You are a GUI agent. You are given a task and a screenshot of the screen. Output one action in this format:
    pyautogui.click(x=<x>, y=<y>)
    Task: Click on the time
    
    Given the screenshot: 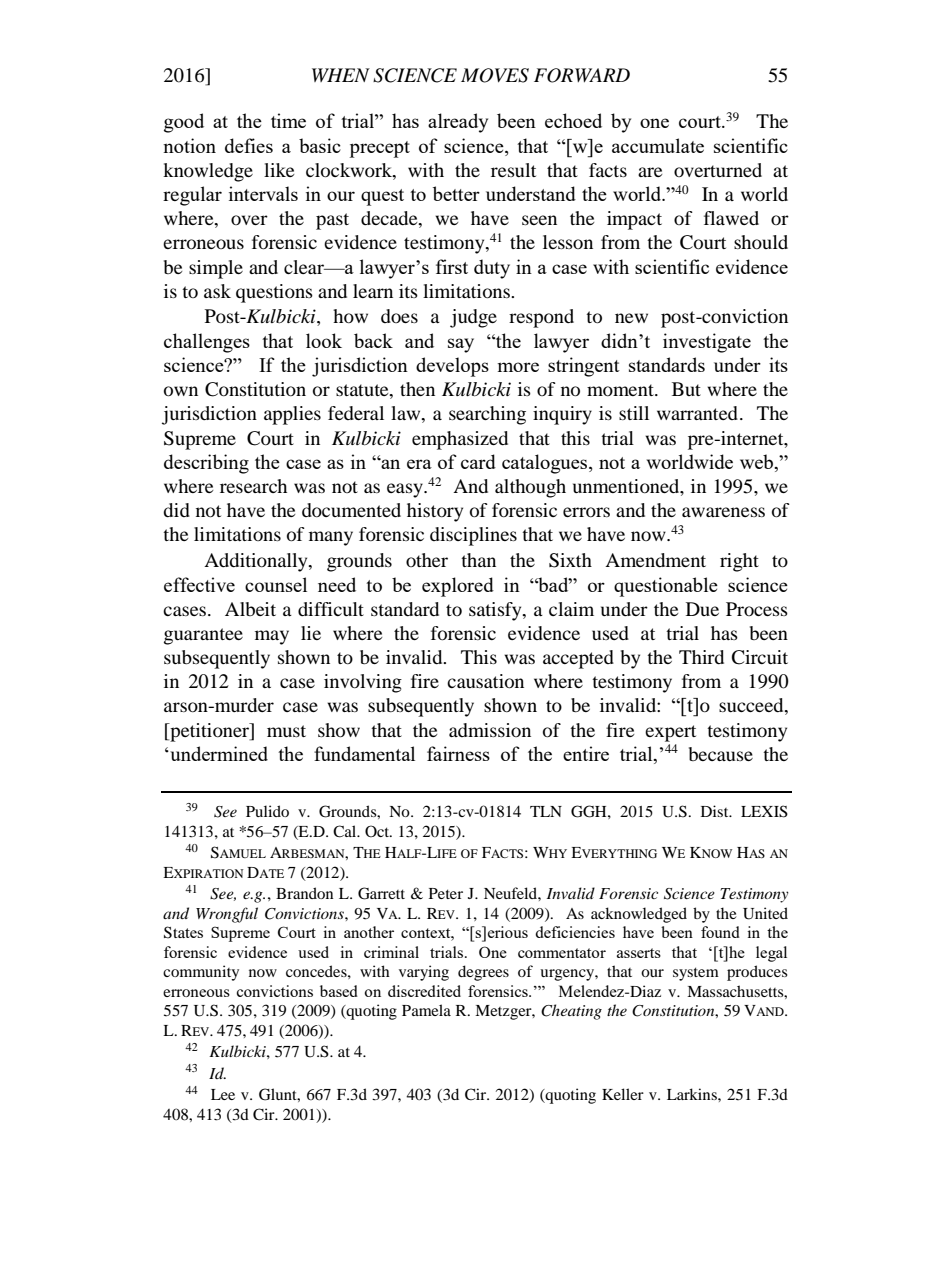 What is the action you would take?
    pyautogui.click(x=288, y=120)
